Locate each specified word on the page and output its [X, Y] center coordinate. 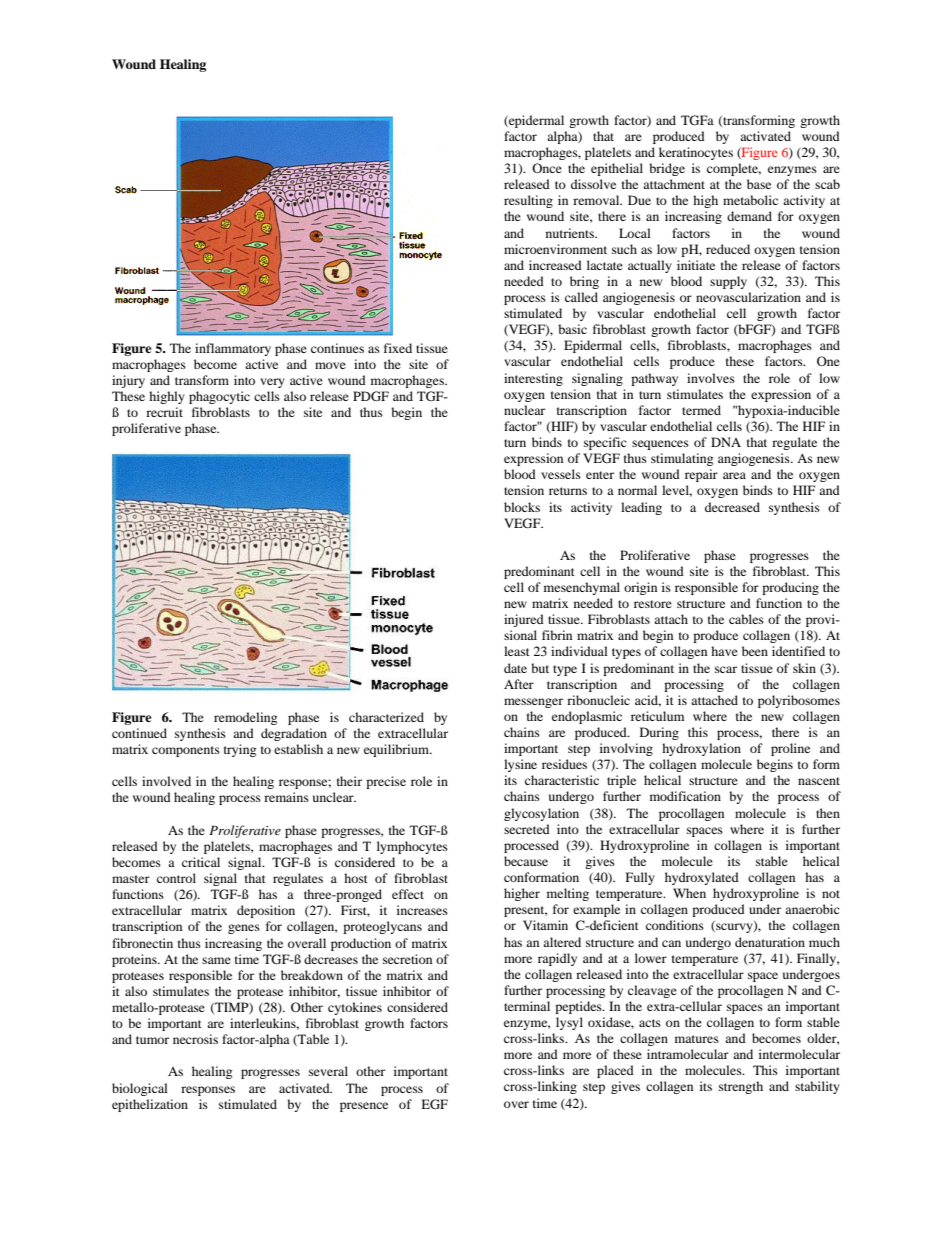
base [759, 184]
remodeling [245, 718]
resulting [528, 201]
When [689, 893]
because [526, 861]
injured [524, 620]
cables [746, 619]
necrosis [195, 1039]
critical [201, 862]
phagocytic [219, 397]
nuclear [524, 410]
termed [701, 410]
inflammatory [233, 349]
